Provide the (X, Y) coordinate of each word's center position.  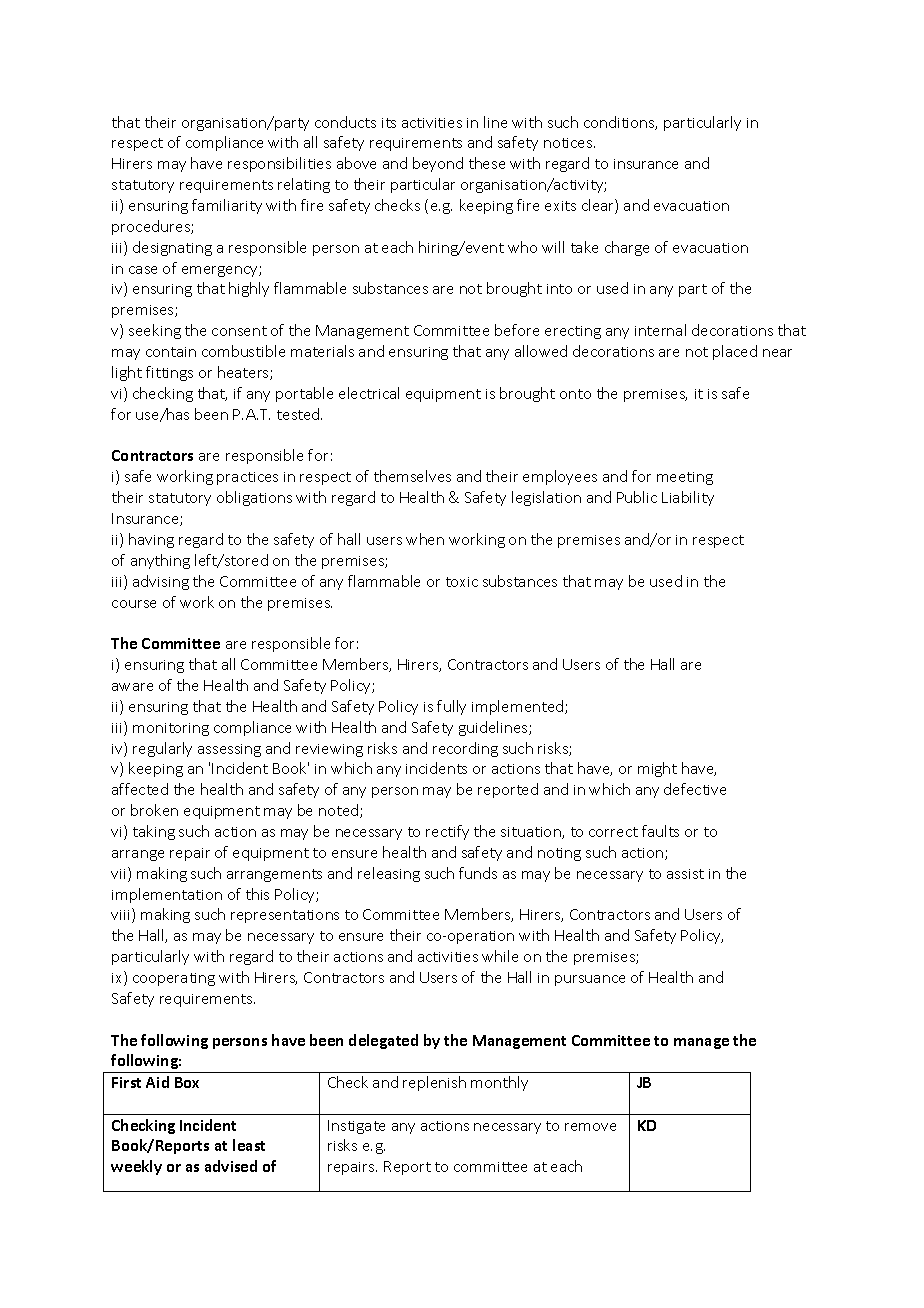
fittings (169, 373)
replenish (434, 1083)
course (134, 604)
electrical (369, 393)
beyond (438, 164)
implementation (167, 895)
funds (478, 873)
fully (451, 707)
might (657, 769)
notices (569, 143)
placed (735, 352)
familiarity (227, 206)
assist (685, 874)
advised (231, 1166)
